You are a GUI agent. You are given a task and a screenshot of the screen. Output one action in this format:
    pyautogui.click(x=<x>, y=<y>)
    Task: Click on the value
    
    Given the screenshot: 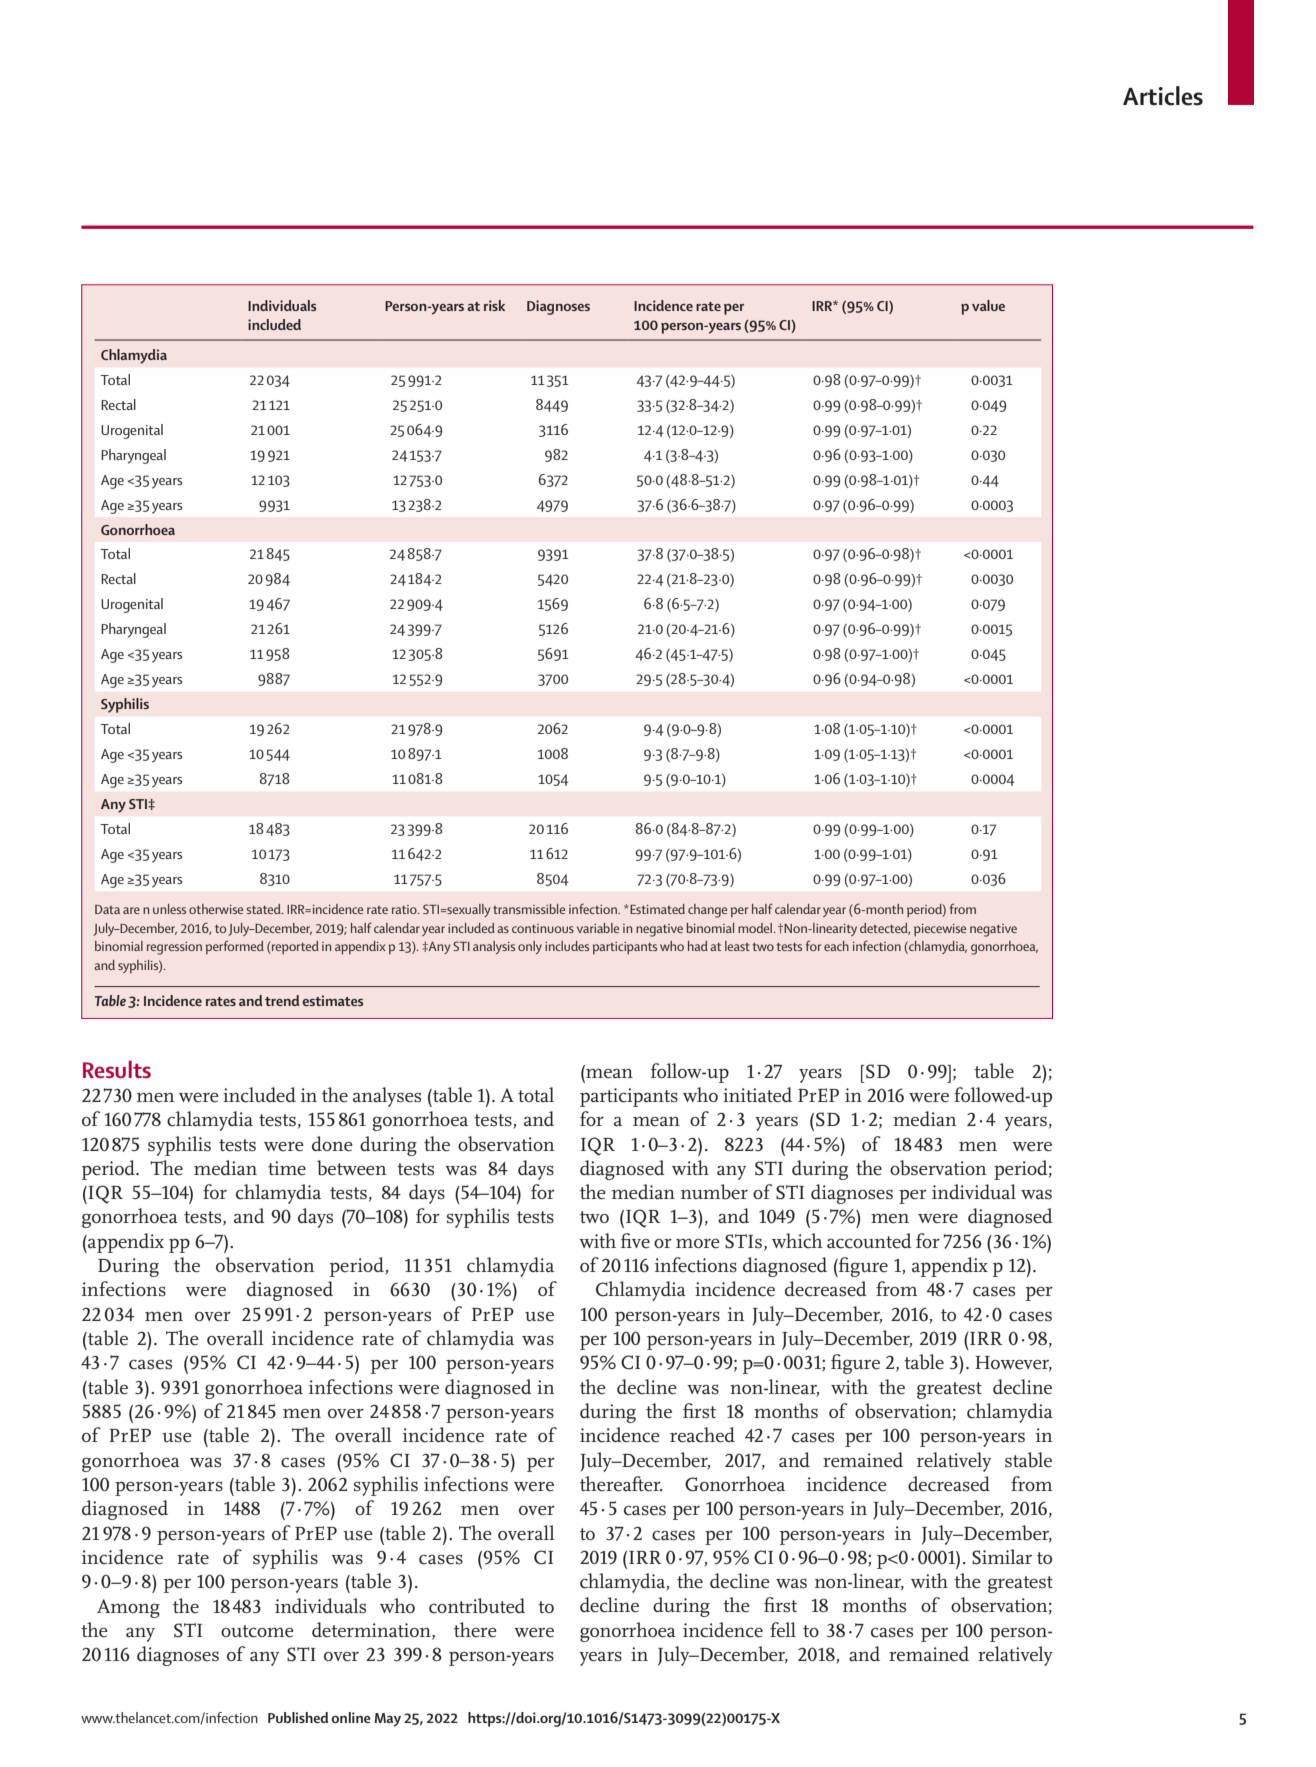 What is the action you would take?
    pyautogui.click(x=988, y=305)
